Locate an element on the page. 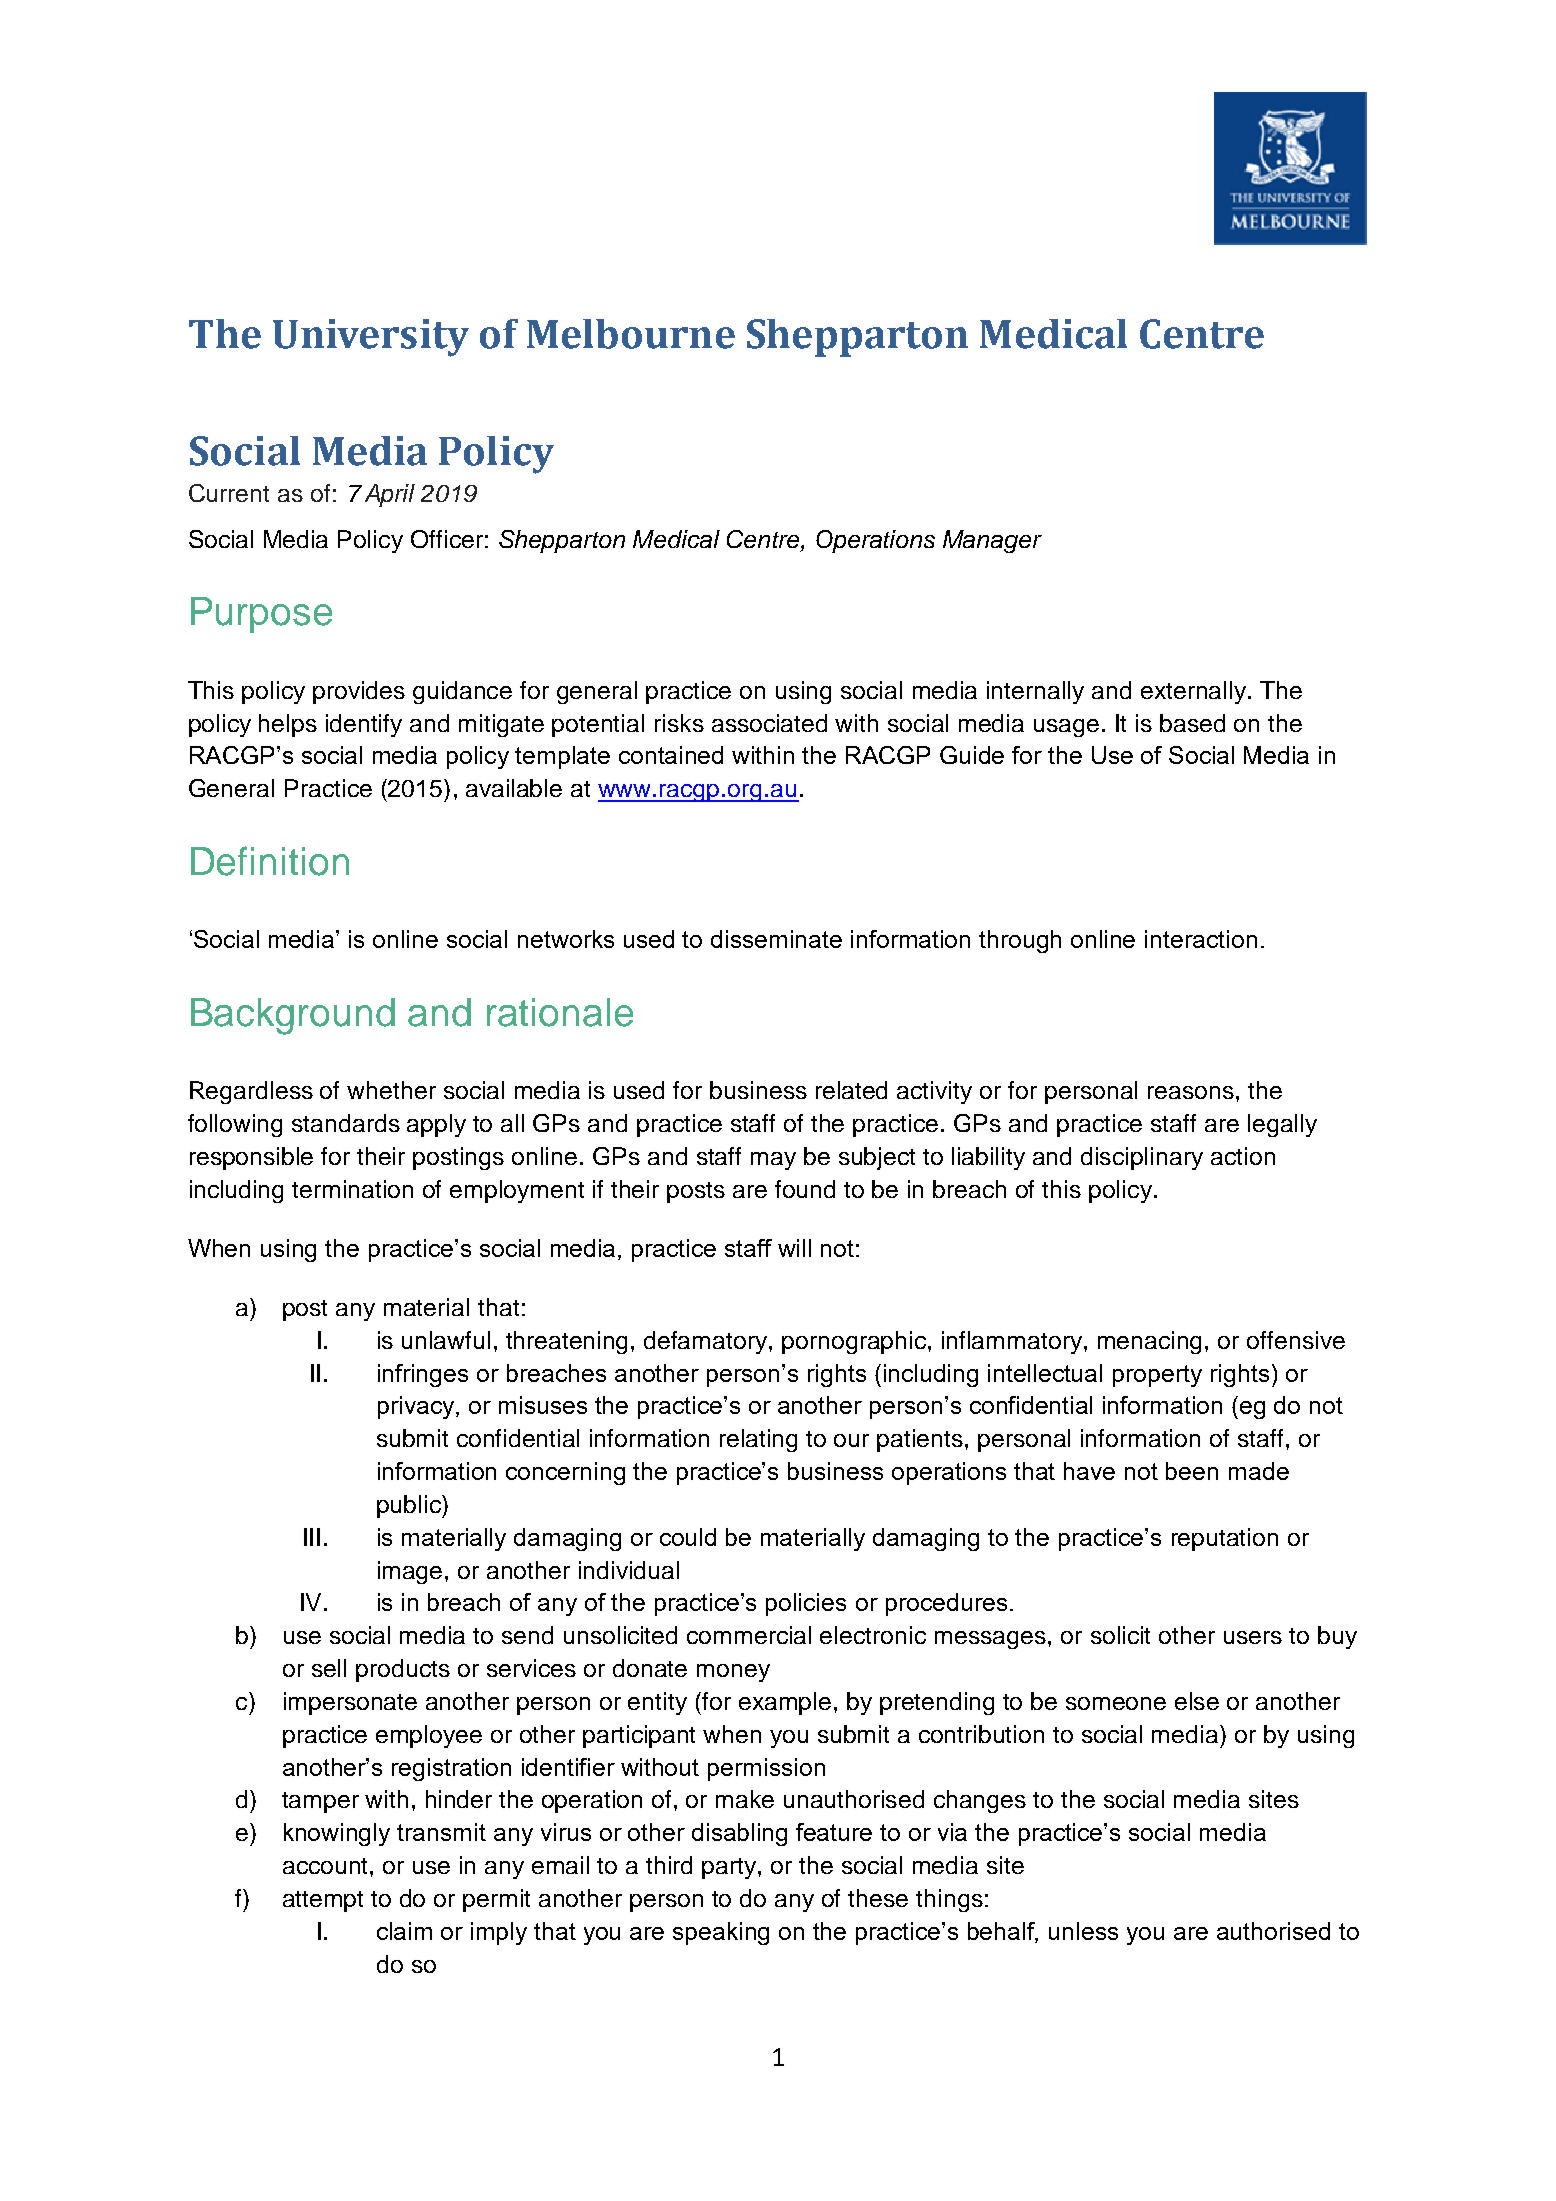 This image has height=2201, width=1556. relating is located at coordinates (758, 1440).
